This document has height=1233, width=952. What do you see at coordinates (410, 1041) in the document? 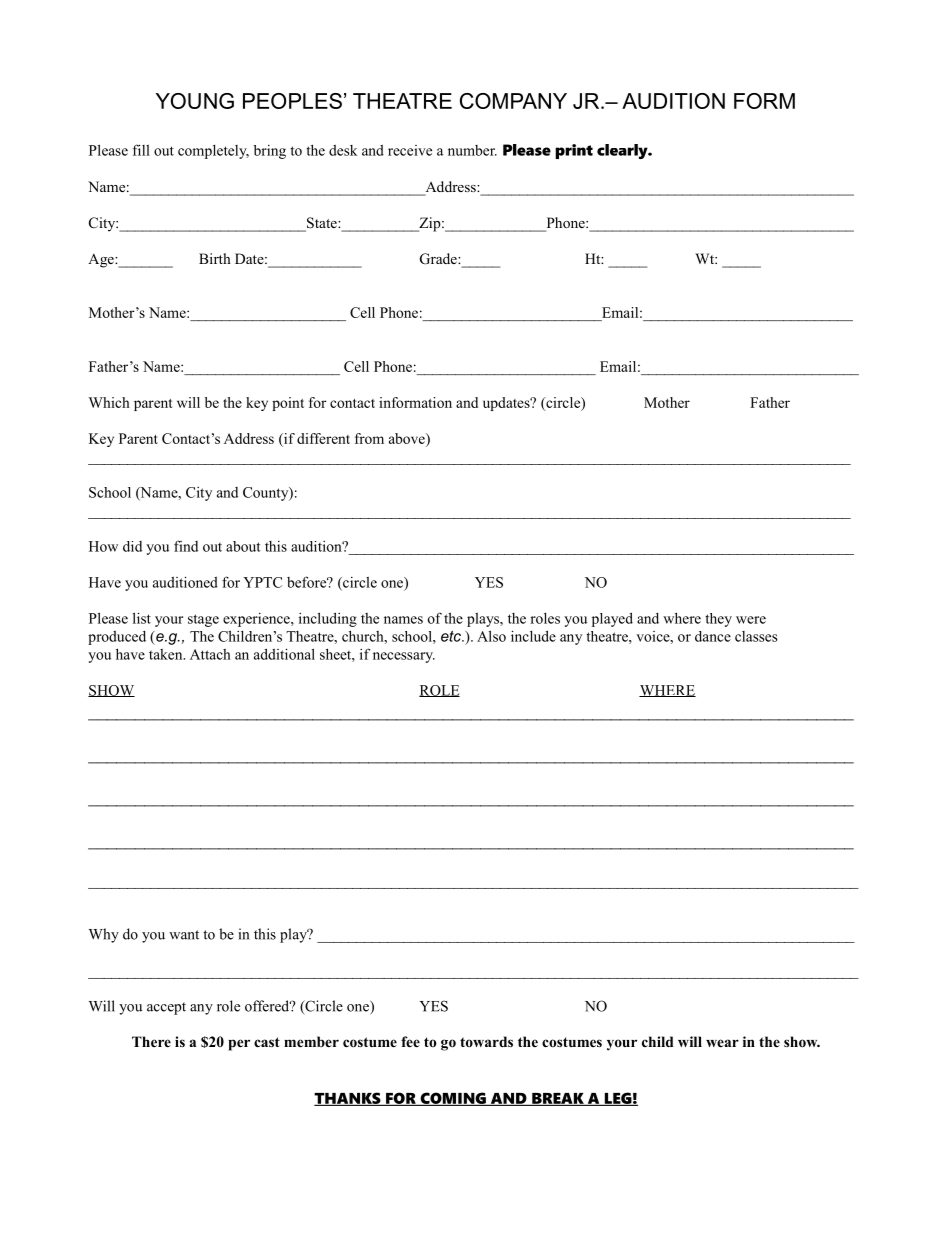
I see `fee` at bounding box center [410, 1041].
